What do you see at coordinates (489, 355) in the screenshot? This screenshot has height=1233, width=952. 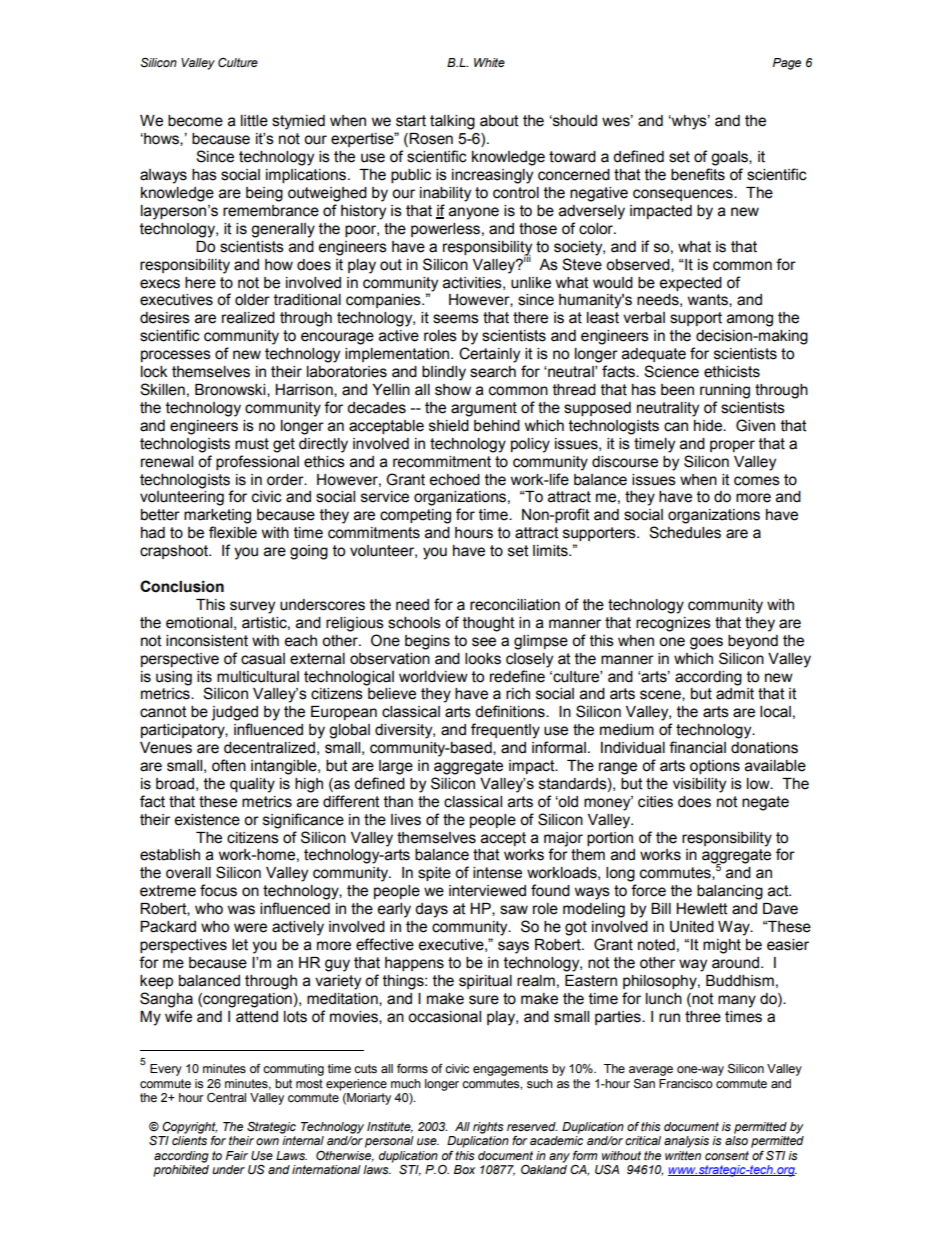 I see `Certainly` at bounding box center [489, 355].
